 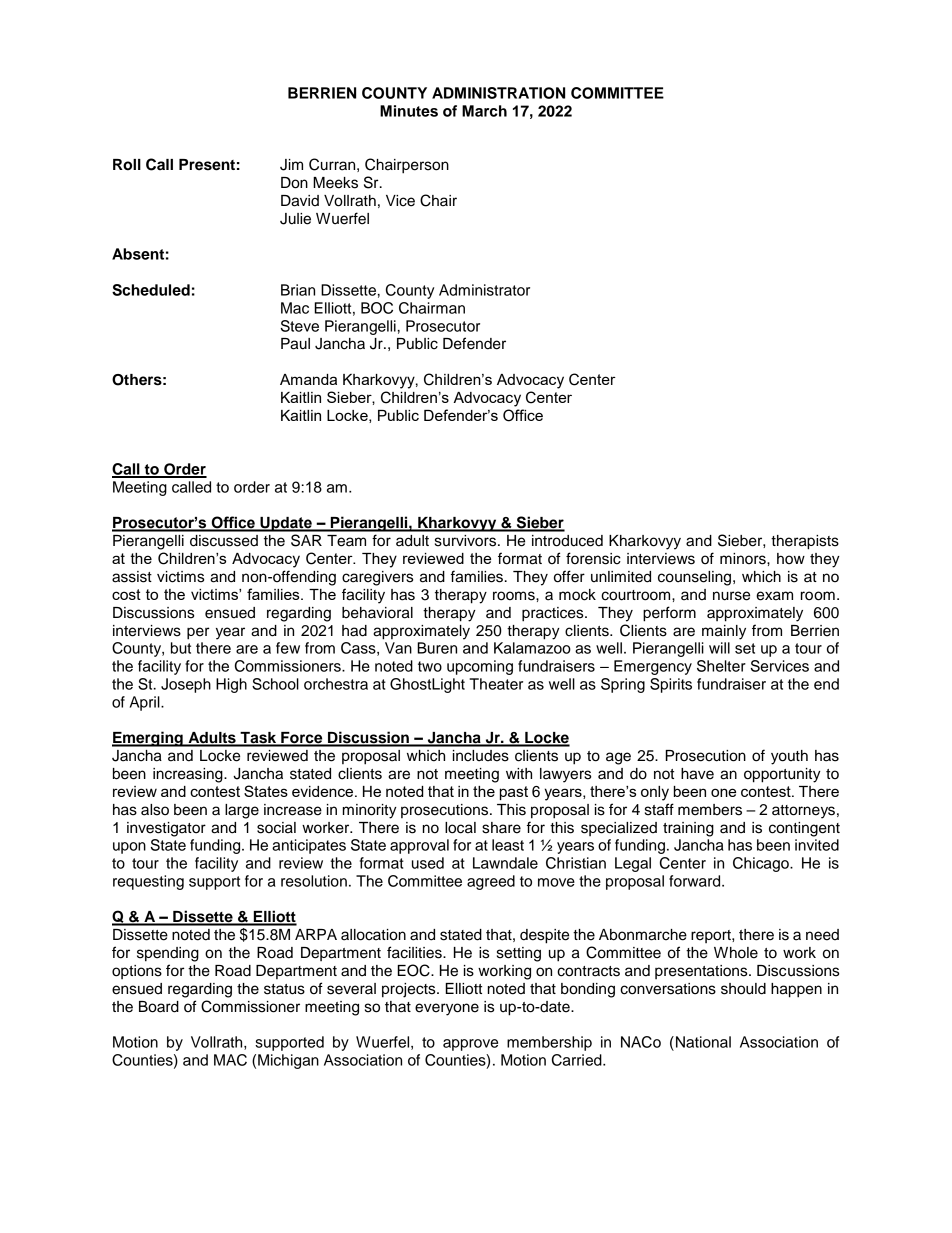 What do you see at coordinates (744, 559) in the screenshot?
I see `minors` at bounding box center [744, 559].
